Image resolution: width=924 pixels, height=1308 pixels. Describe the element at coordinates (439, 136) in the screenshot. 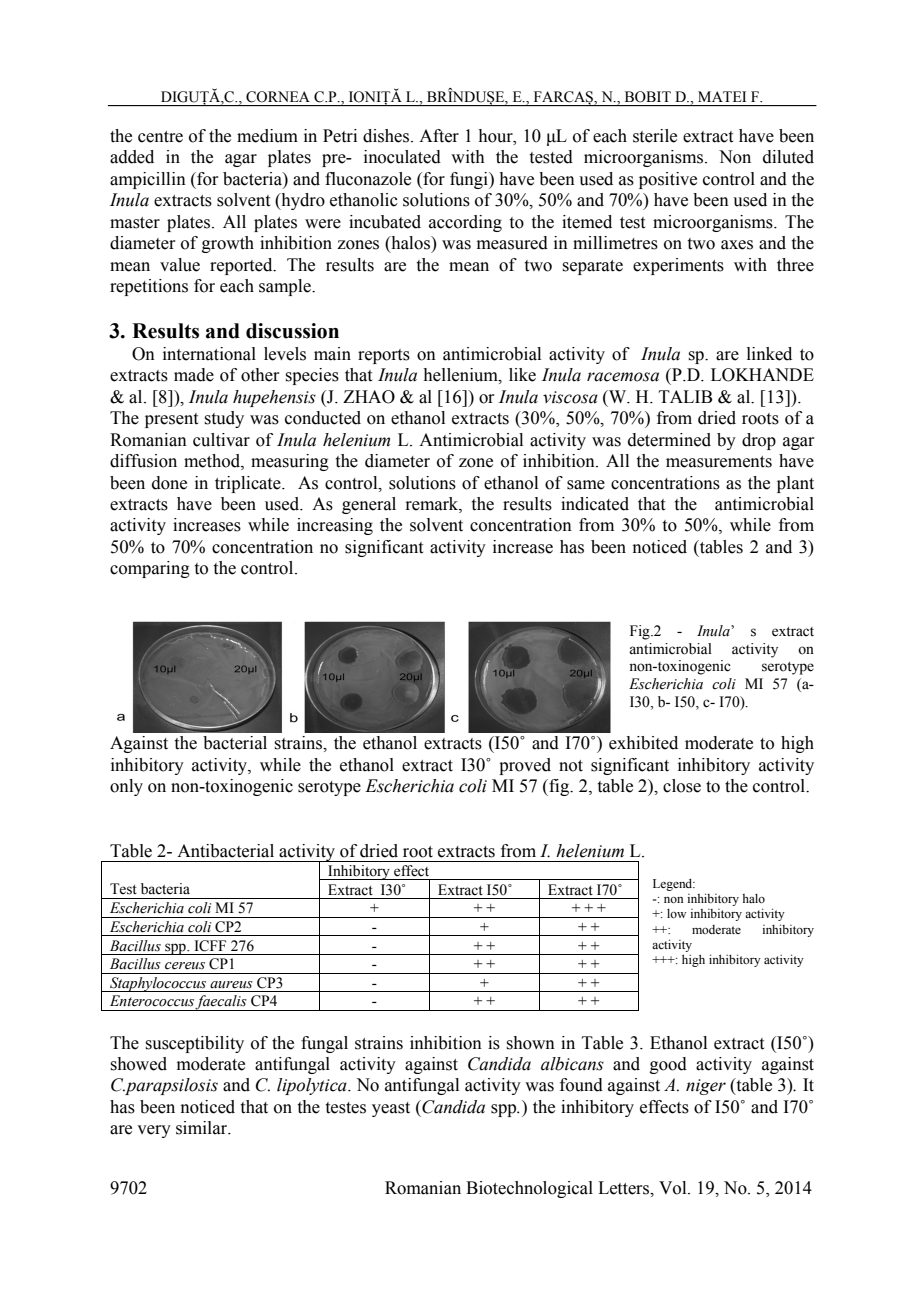

I see `After` at that location.
